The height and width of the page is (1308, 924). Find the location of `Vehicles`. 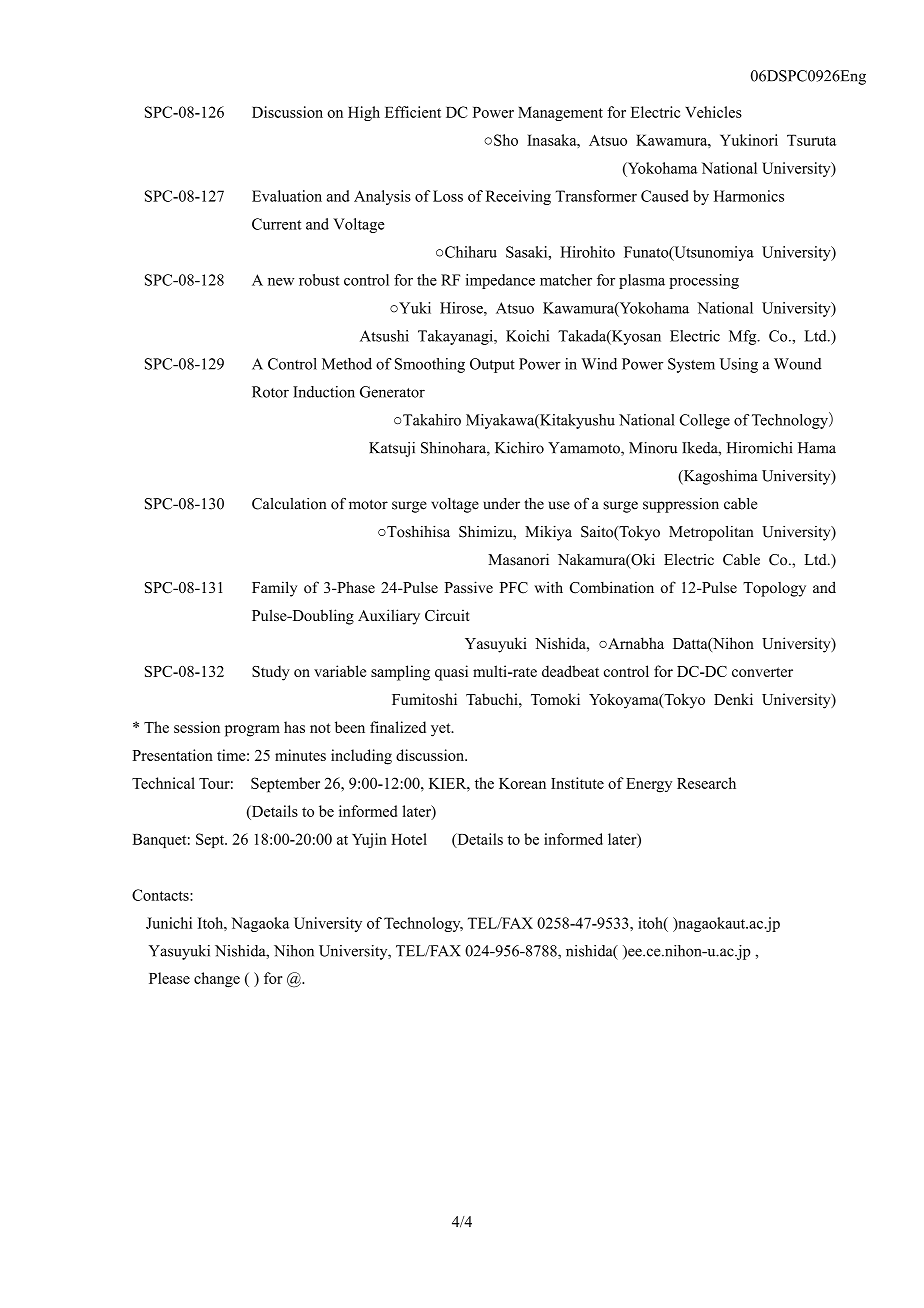

Vehicles is located at coordinates (713, 112).
